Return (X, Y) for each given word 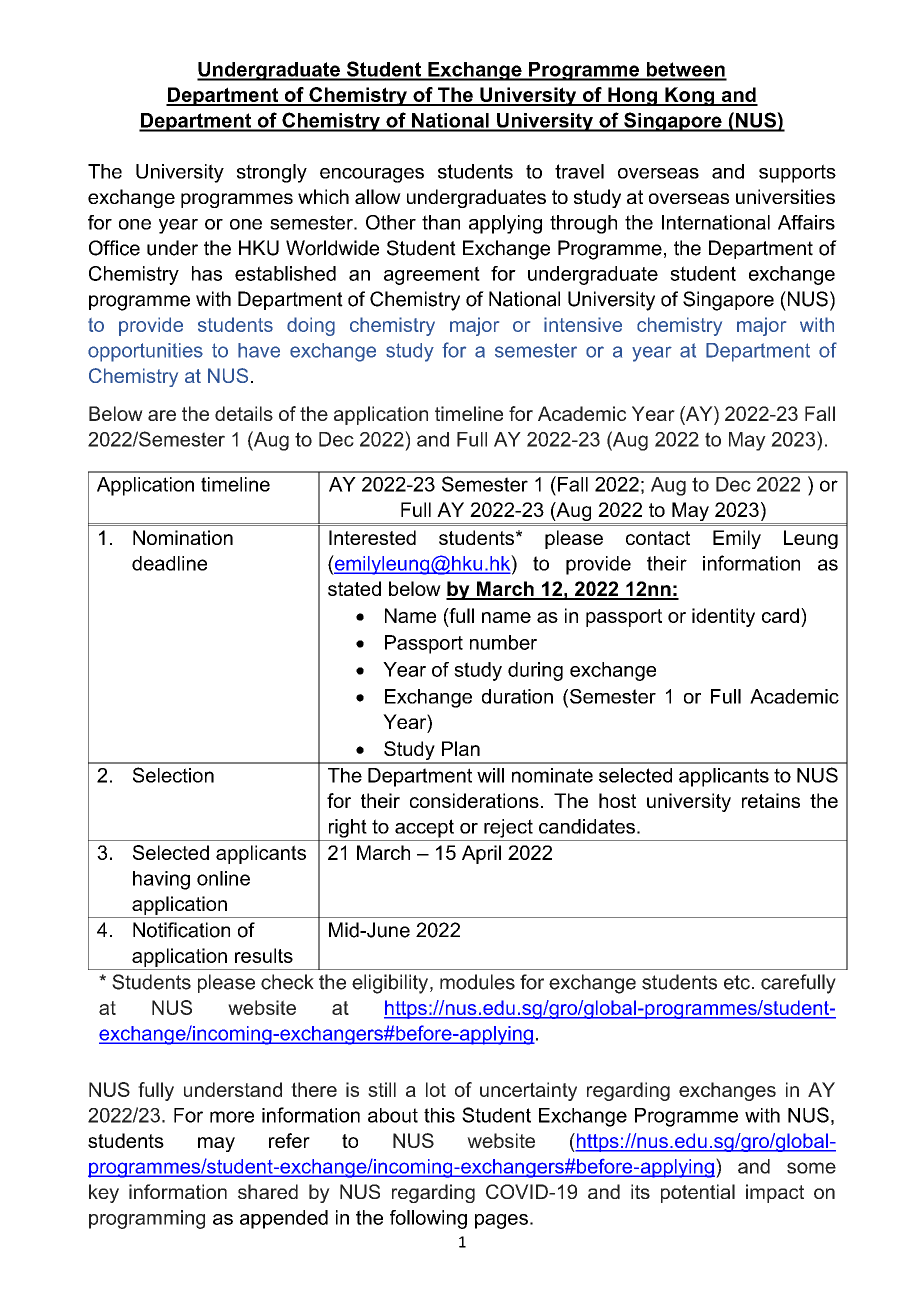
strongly (272, 173)
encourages (372, 175)
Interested (372, 537)
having (161, 880)
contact (658, 538)
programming (147, 1219)
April (481, 854)
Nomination (183, 537)
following (428, 1219)
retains (771, 800)
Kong (690, 96)
